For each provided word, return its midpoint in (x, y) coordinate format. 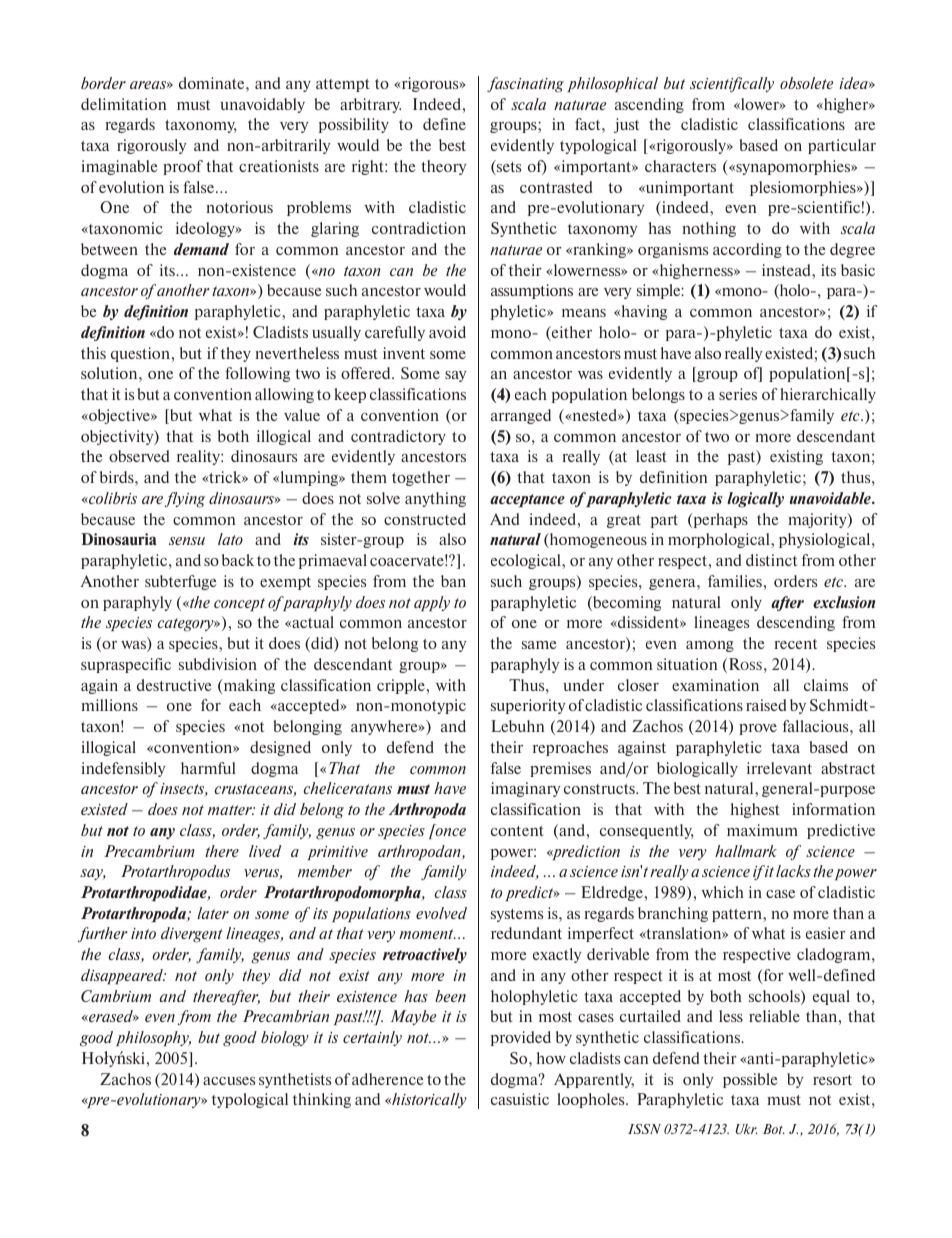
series (738, 394)
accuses (229, 1081)
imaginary (526, 789)
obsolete (806, 83)
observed (139, 456)
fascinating (525, 85)
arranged (521, 416)
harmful (208, 768)
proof (183, 167)
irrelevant (779, 768)
